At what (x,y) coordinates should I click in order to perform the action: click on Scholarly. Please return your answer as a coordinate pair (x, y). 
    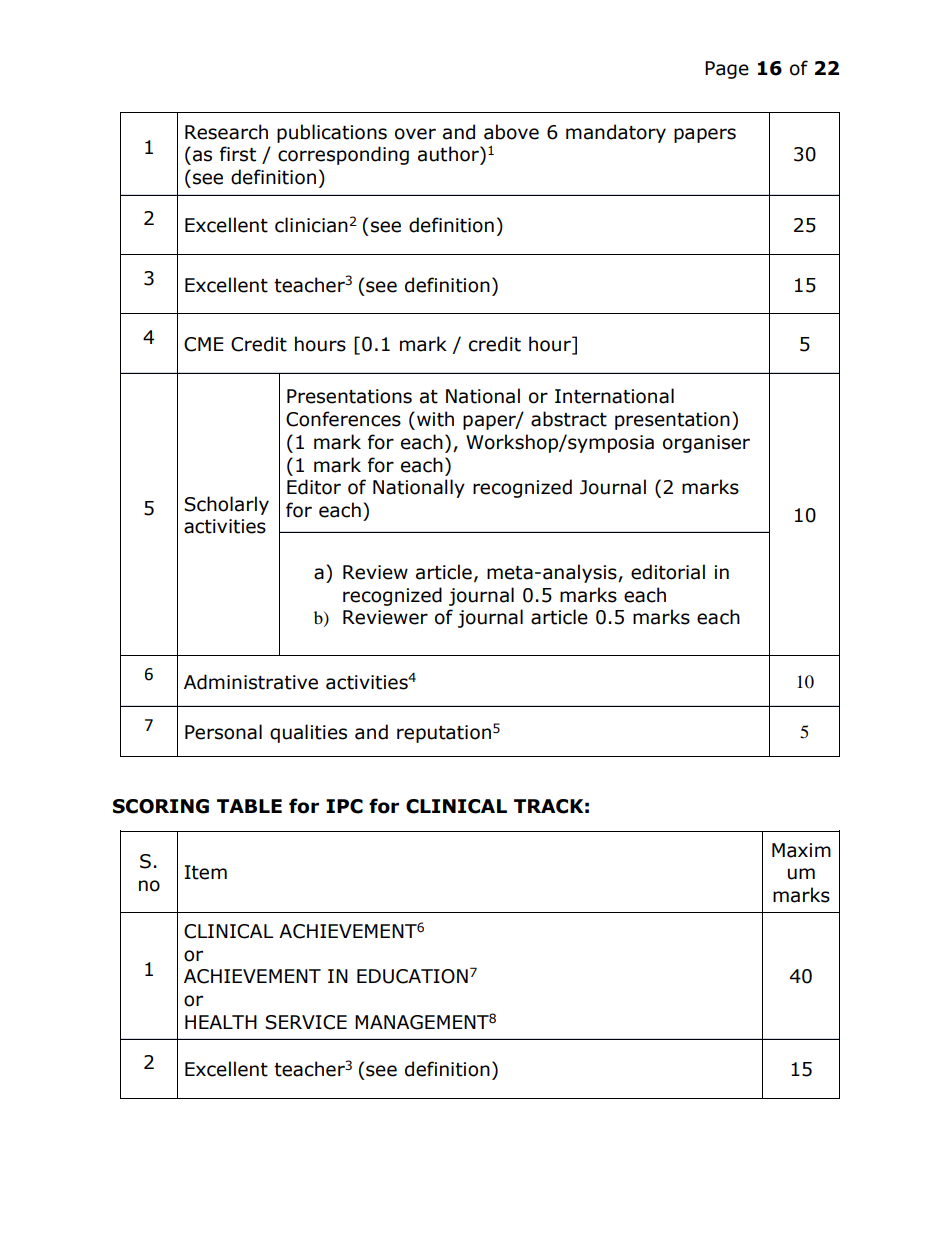
    Looking at the image, I should click on (226, 505).
